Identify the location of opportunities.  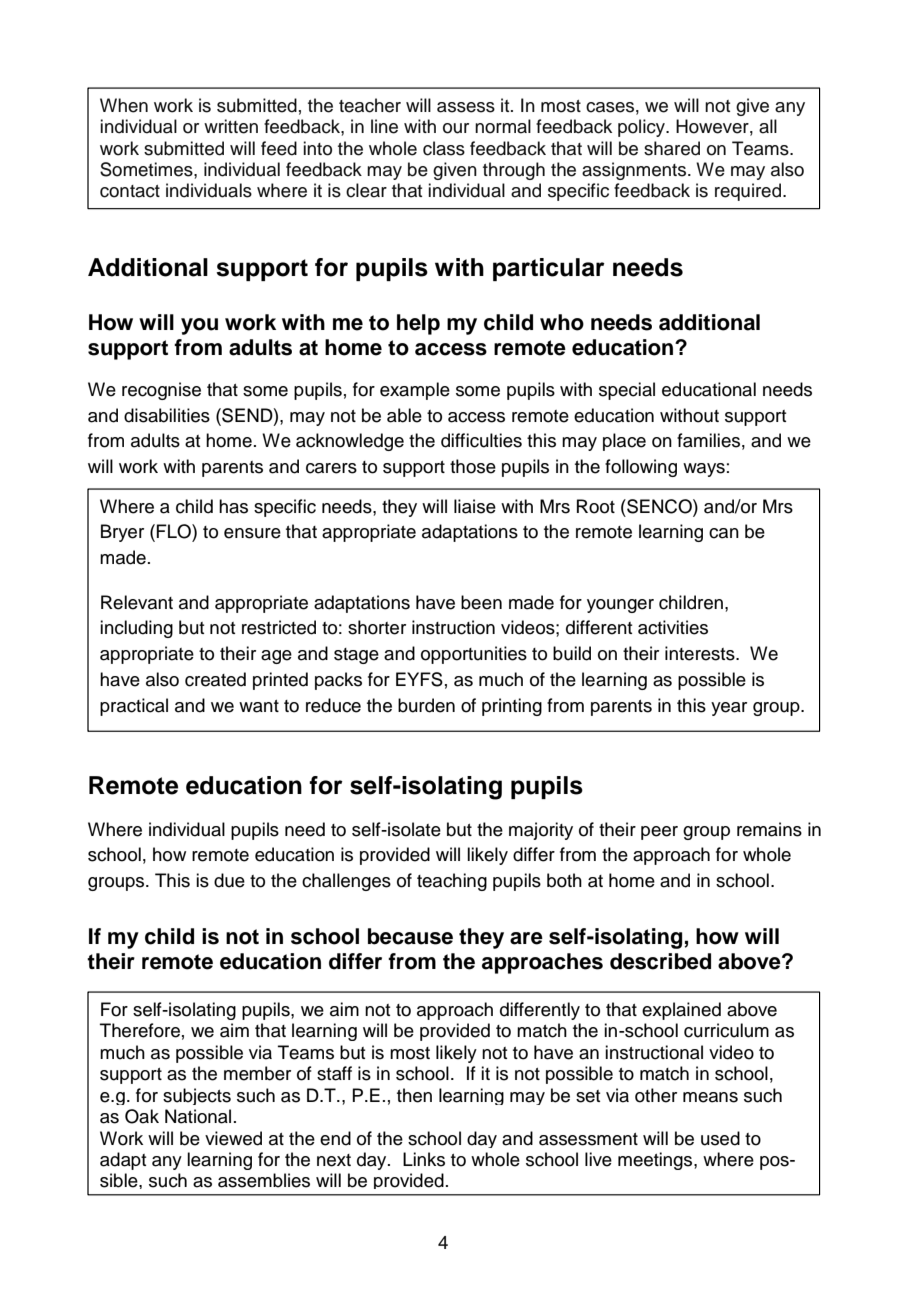
(474, 655).
